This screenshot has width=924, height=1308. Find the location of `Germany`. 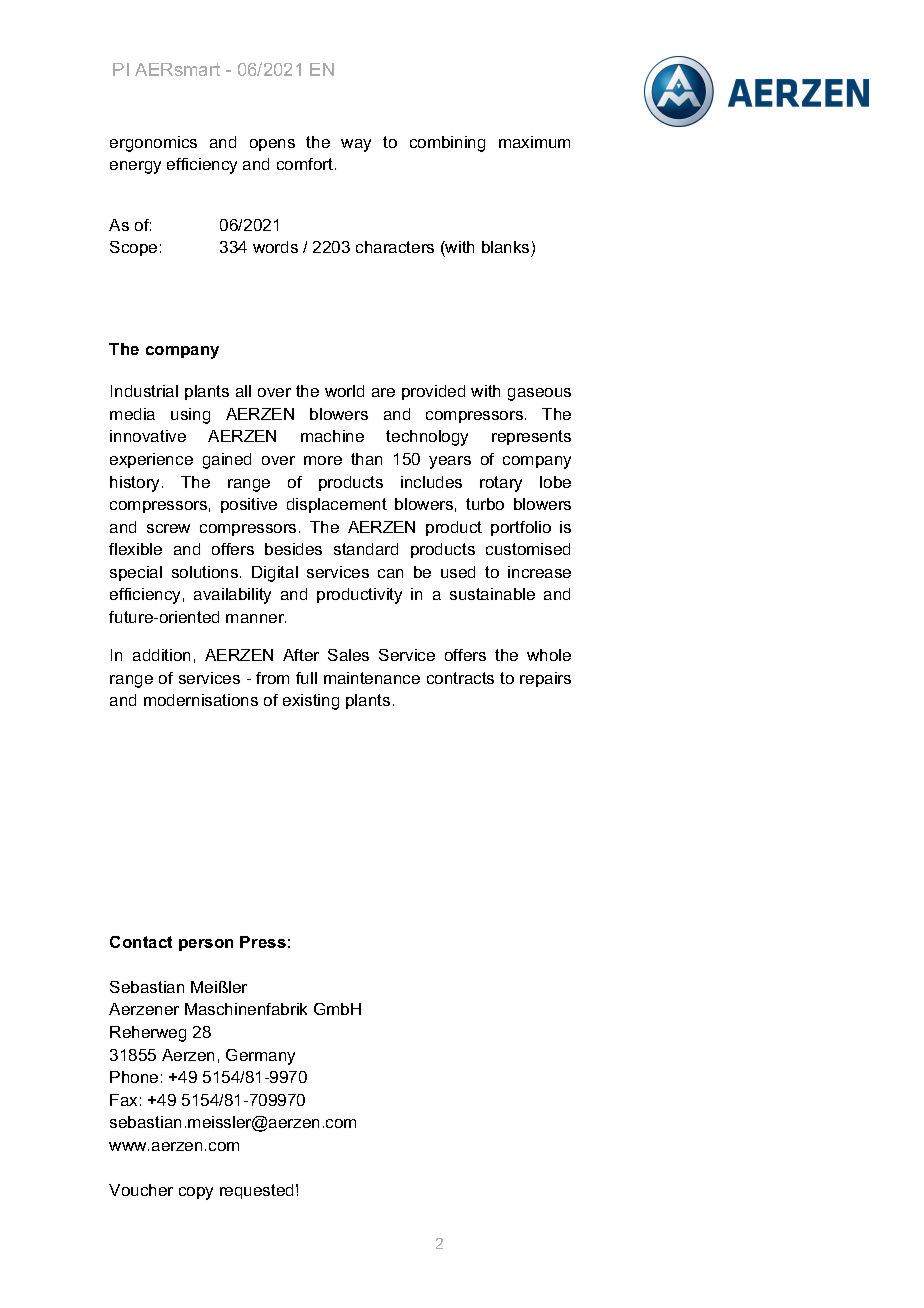

Germany is located at coordinates (260, 1057).
